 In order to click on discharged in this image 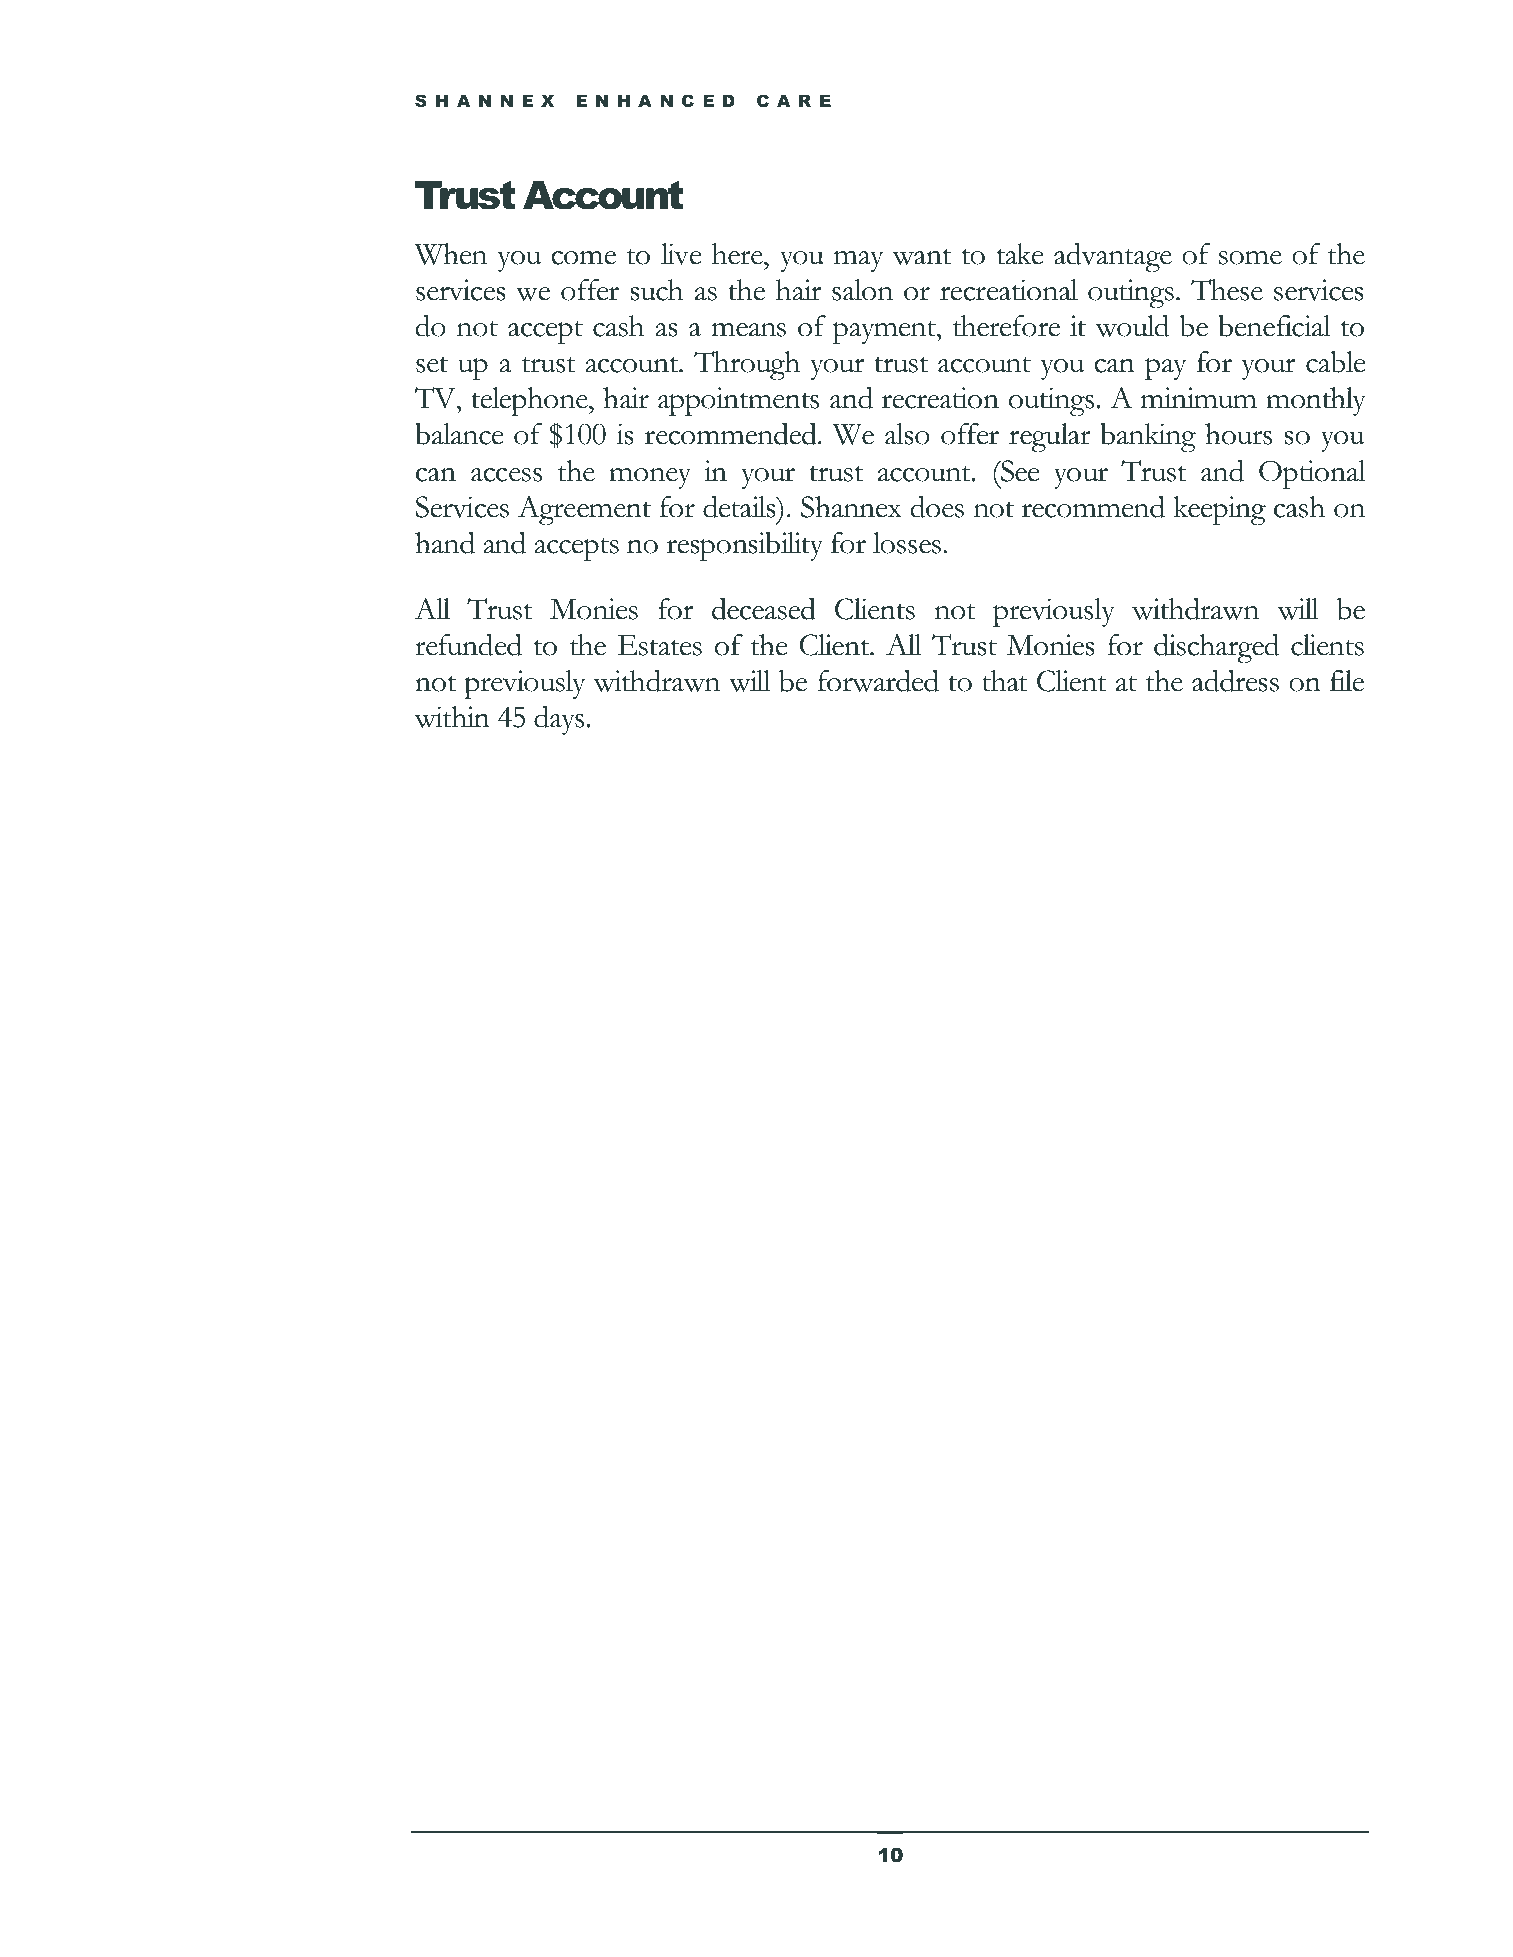, I will do `click(1217, 649)`.
